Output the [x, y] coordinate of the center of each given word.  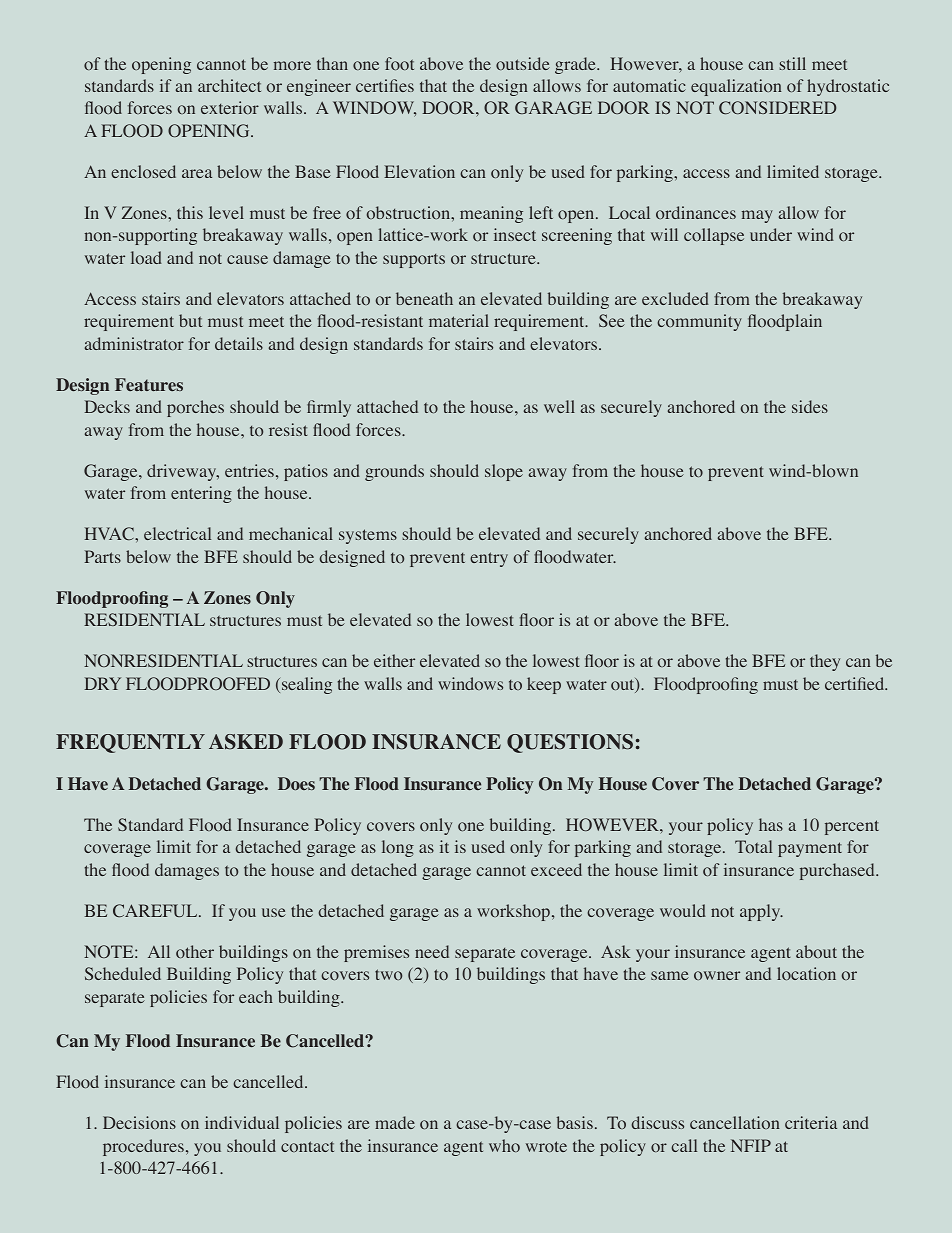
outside [523, 63]
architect [229, 85]
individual [242, 1122]
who [504, 1145]
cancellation [735, 1122]
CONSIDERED [777, 108]
